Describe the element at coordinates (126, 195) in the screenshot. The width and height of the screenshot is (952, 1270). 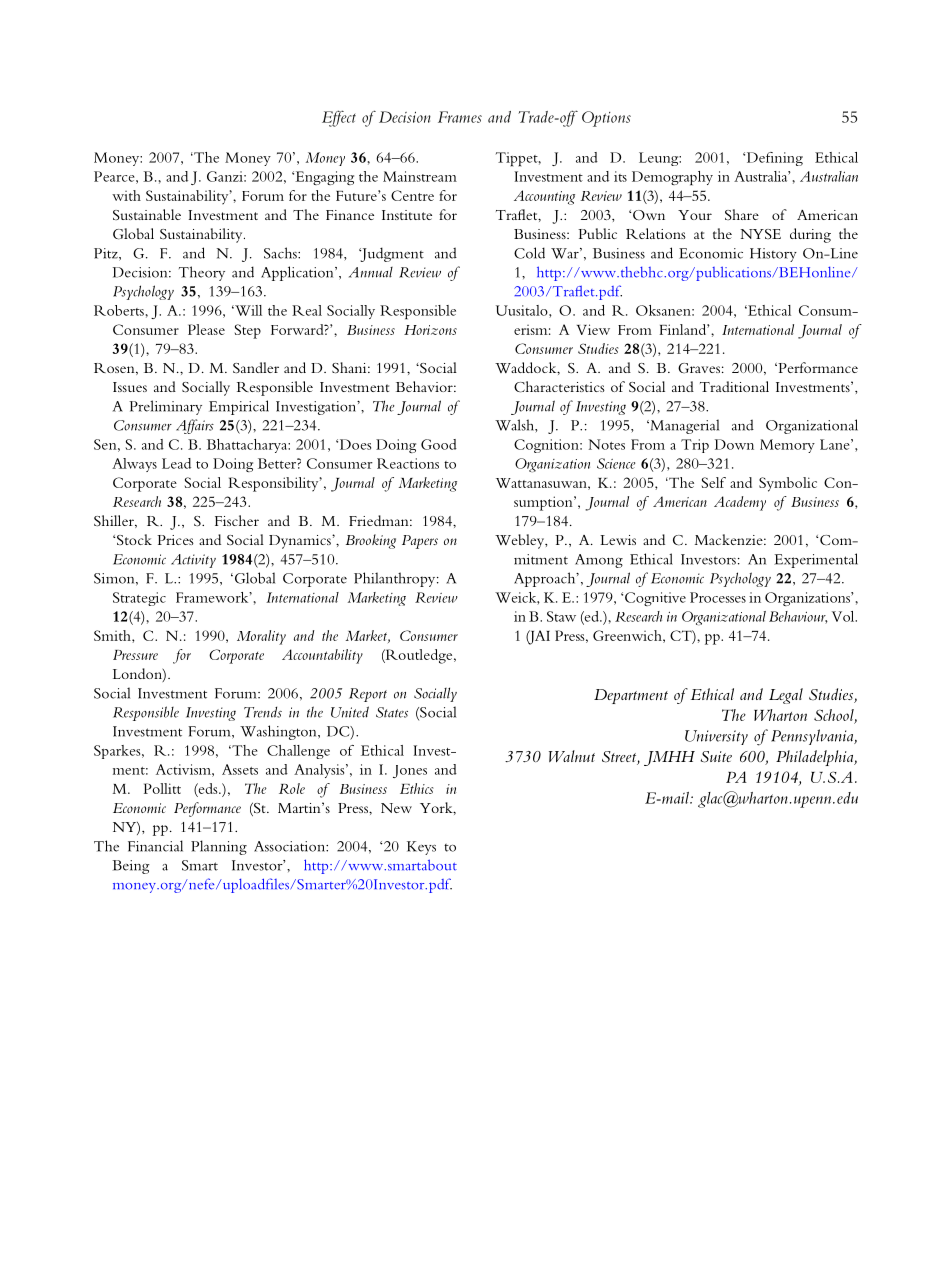
I see `with` at that location.
